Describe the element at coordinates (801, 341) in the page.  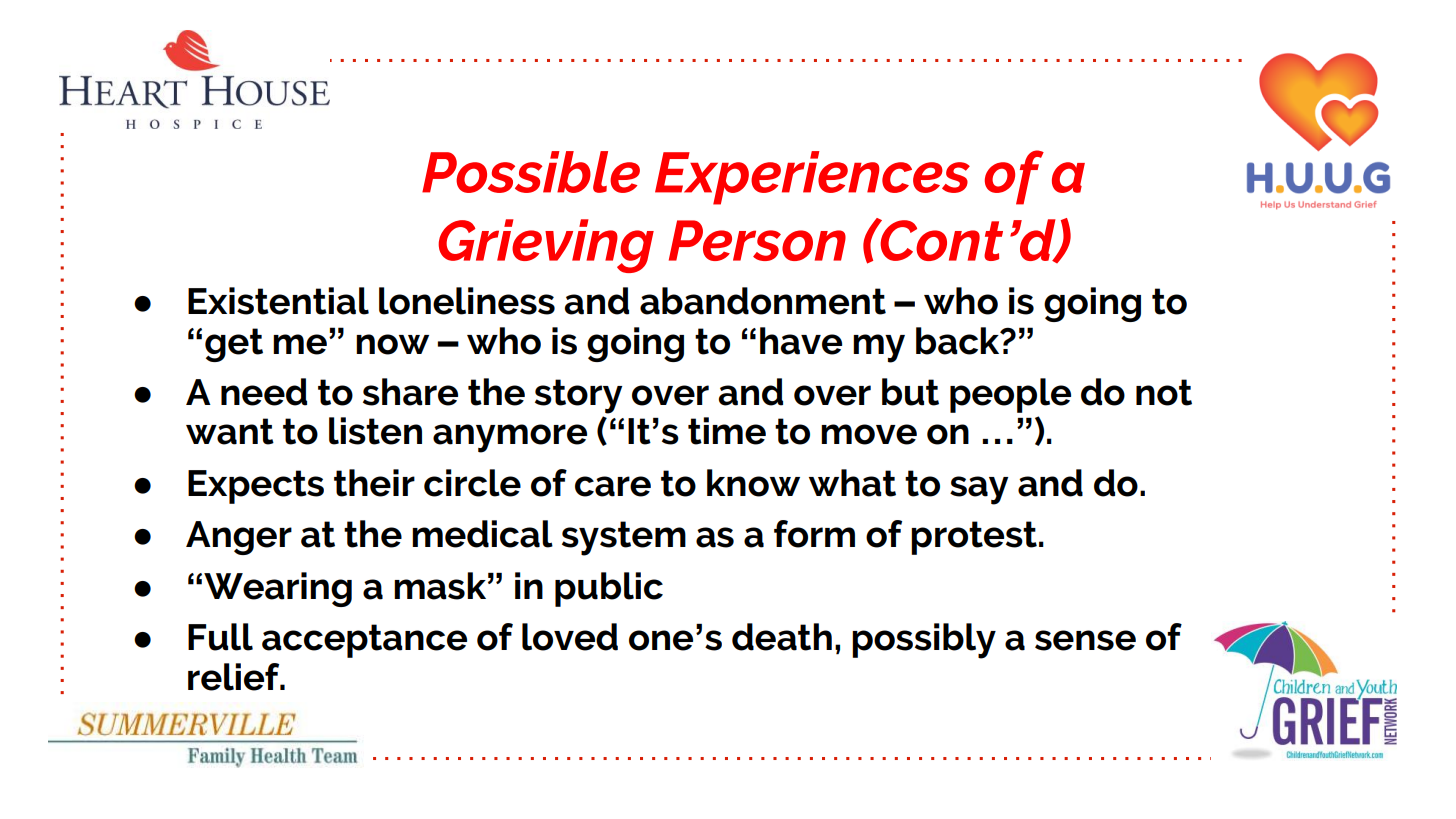
I see `have` at that location.
